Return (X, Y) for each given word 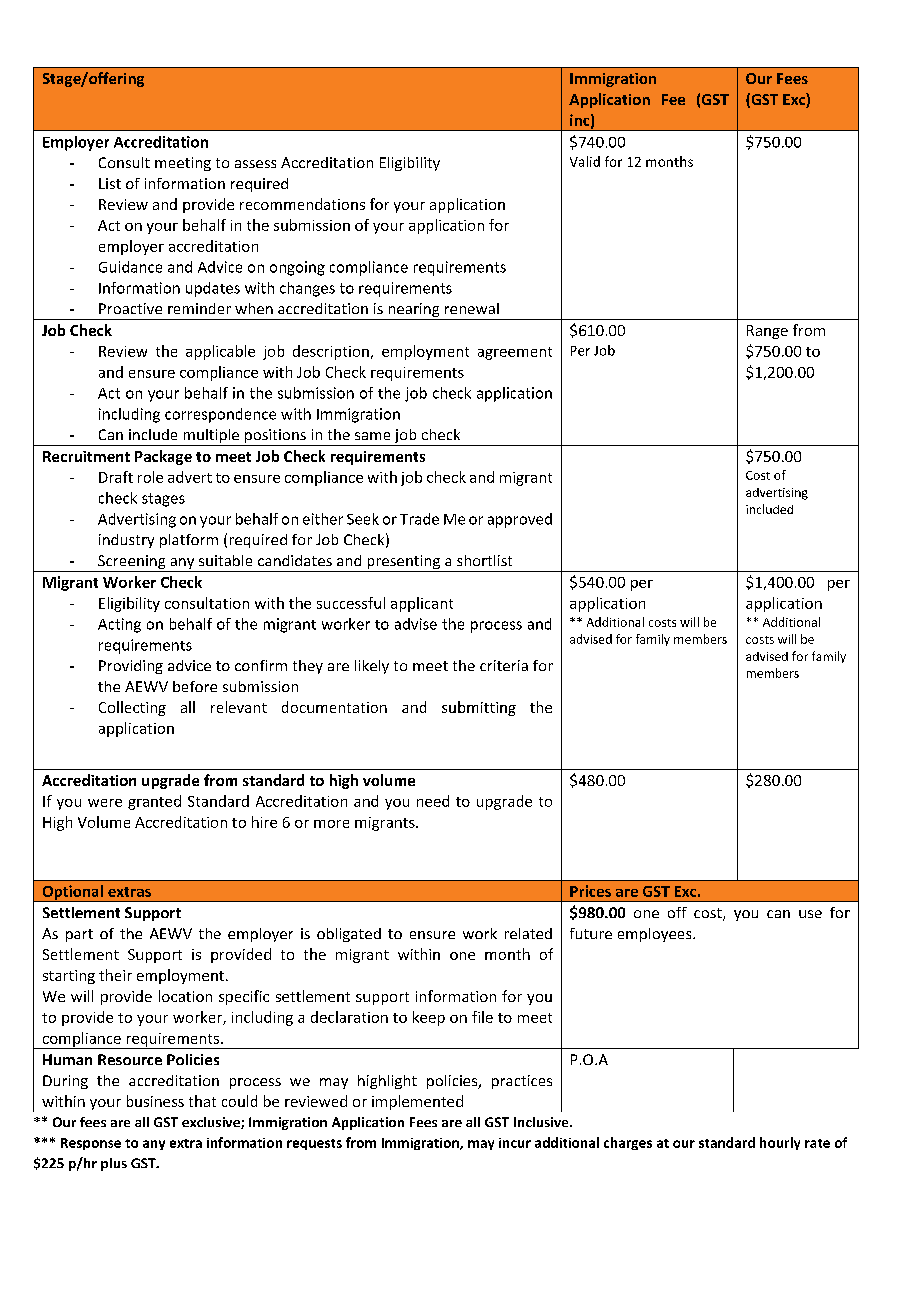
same (372, 436)
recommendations (302, 204)
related (528, 933)
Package (163, 457)
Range (767, 332)
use (810, 914)
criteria (504, 665)
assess (255, 164)
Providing (131, 667)
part (79, 935)
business (155, 1101)
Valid (585, 161)
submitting (479, 708)
